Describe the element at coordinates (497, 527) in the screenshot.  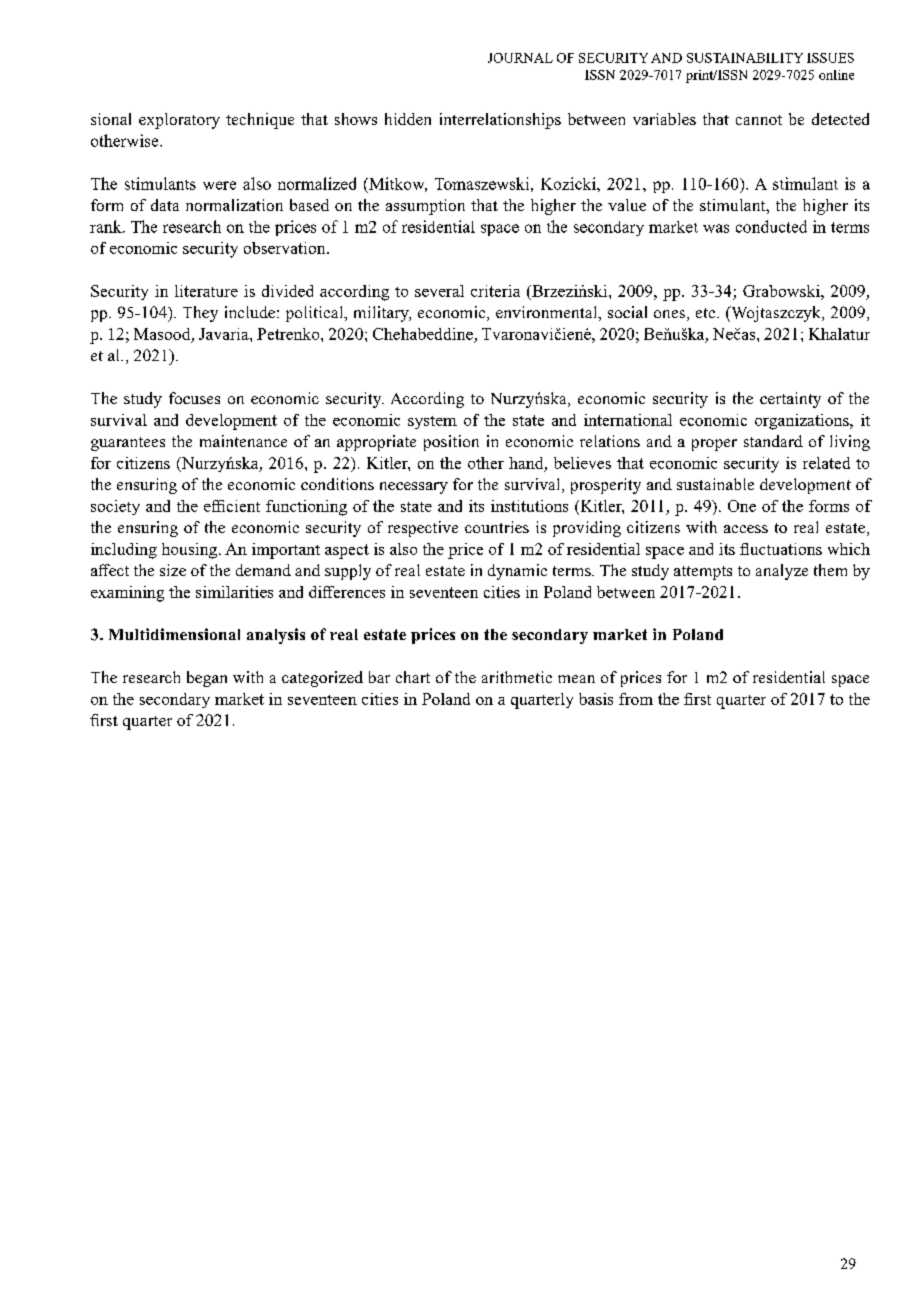
I see `countries` at that location.
